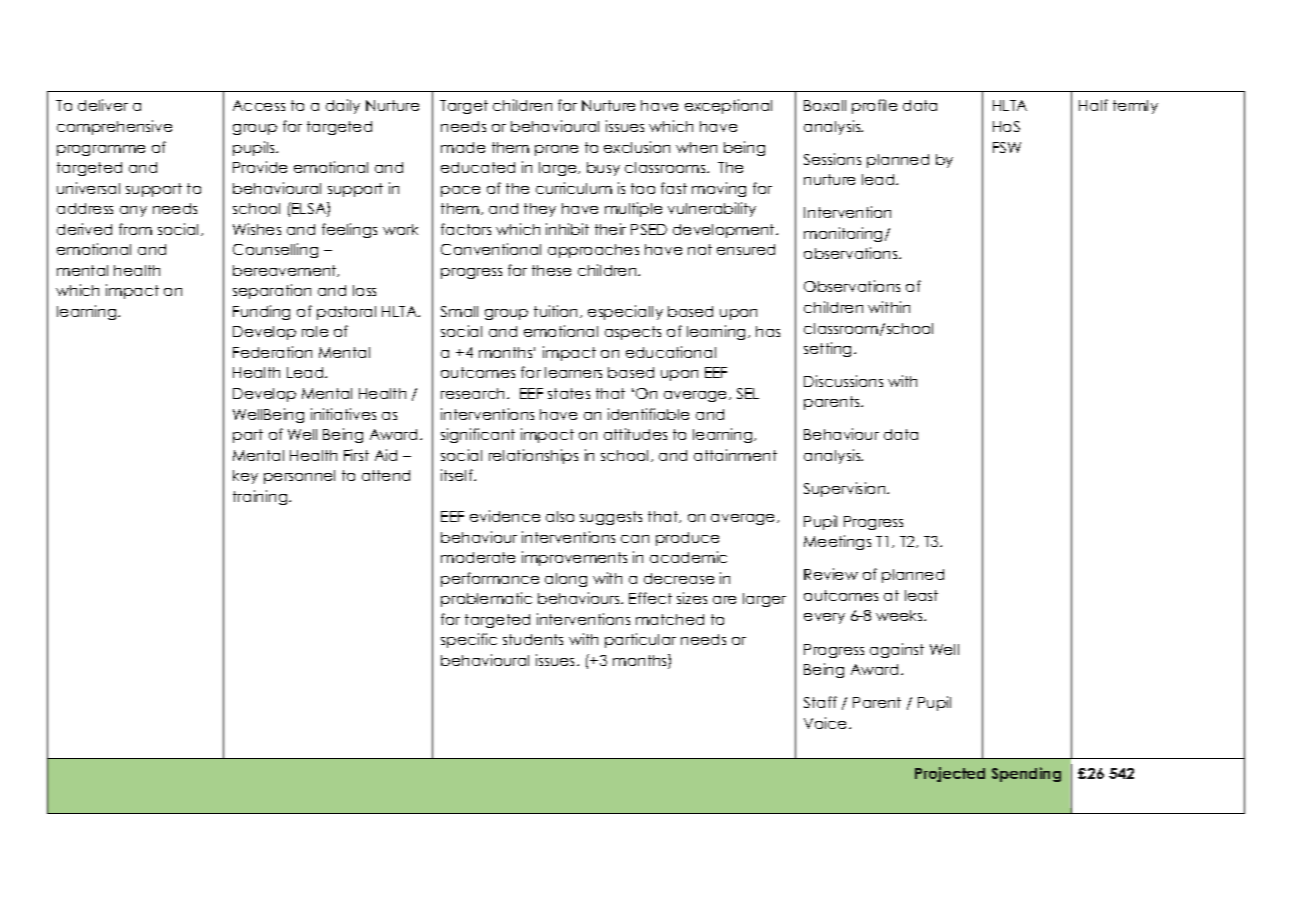 This screenshot has width=1307, height=924. What do you see at coordinates (1026, 774) in the screenshot?
I see `Spending` at bounding box center [1026, 774].
